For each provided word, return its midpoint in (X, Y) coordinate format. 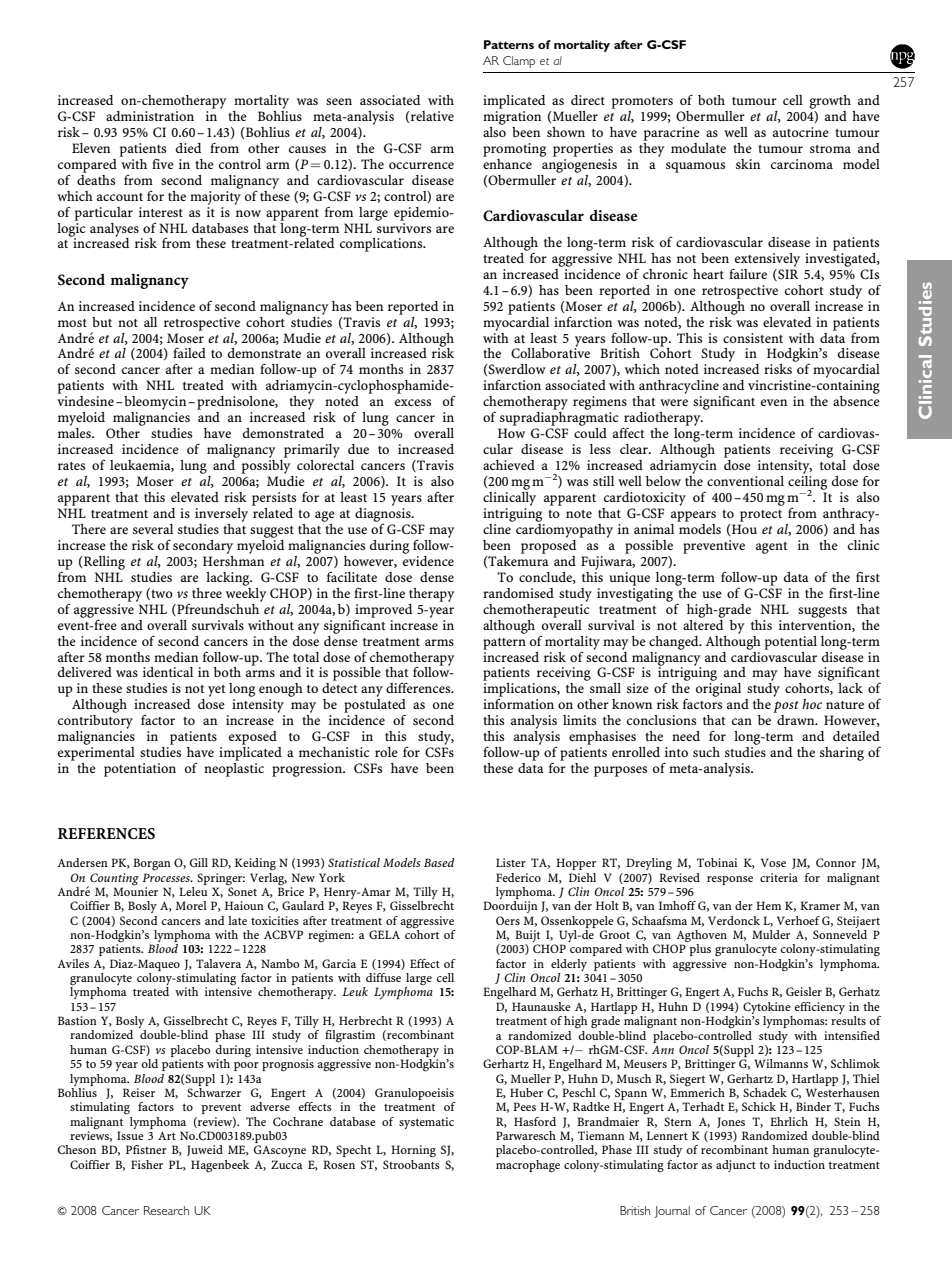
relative (431, 116)
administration (150, 116)
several (153, 529)
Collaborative (550, 352)
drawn (797, 720)
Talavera (218, 963)
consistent (753, 338)
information (518, 704)
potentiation (140, 770)
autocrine (801, 132)
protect (761, 516)
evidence (428, 559)
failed (189, 352)
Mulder (771, 934)
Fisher (147, 1164)
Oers (508, 920)
